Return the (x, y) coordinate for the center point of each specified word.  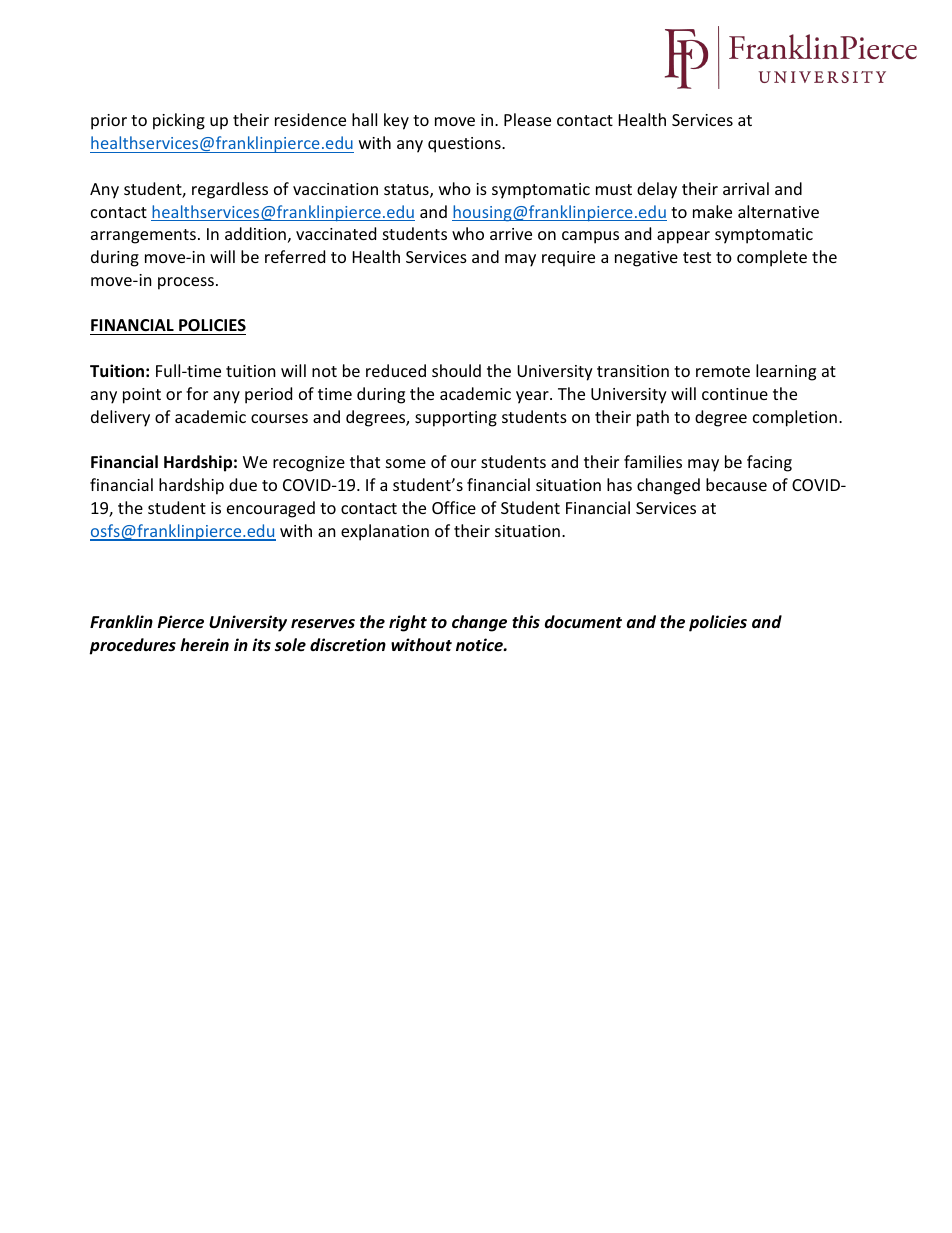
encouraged (271, 509)
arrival (746, 188)
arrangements (143, 236)
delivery (120, 418)
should (456, 370)
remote (723, 371)
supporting (456, 419)
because (736, 484)
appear (683, 237)
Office (454, 507)
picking (179, 121)
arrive (511, 234)
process (186, 283)
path (653, 418)
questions (465, 145)
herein (204, 644)
